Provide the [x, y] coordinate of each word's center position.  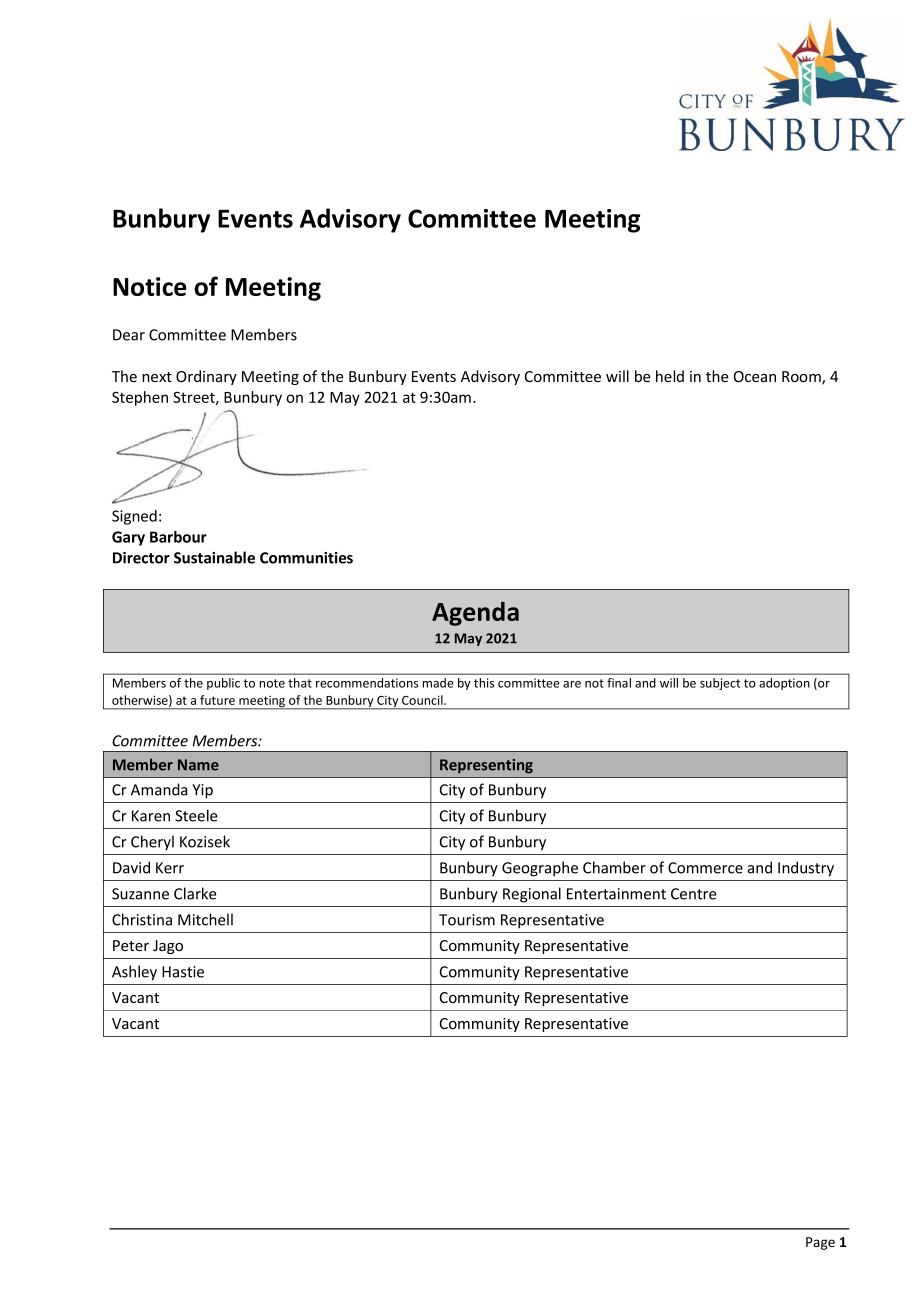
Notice [150, 286]
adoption [784, 684]
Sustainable [214, 557]
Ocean [755, 376]
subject [720, 684]
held [670, 376]
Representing [486, 766]
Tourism [467, 920]
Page [820, 1243]
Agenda [475, 614]
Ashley [134, 973]
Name [198, 765]
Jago [168, 947]
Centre [693, 894]
